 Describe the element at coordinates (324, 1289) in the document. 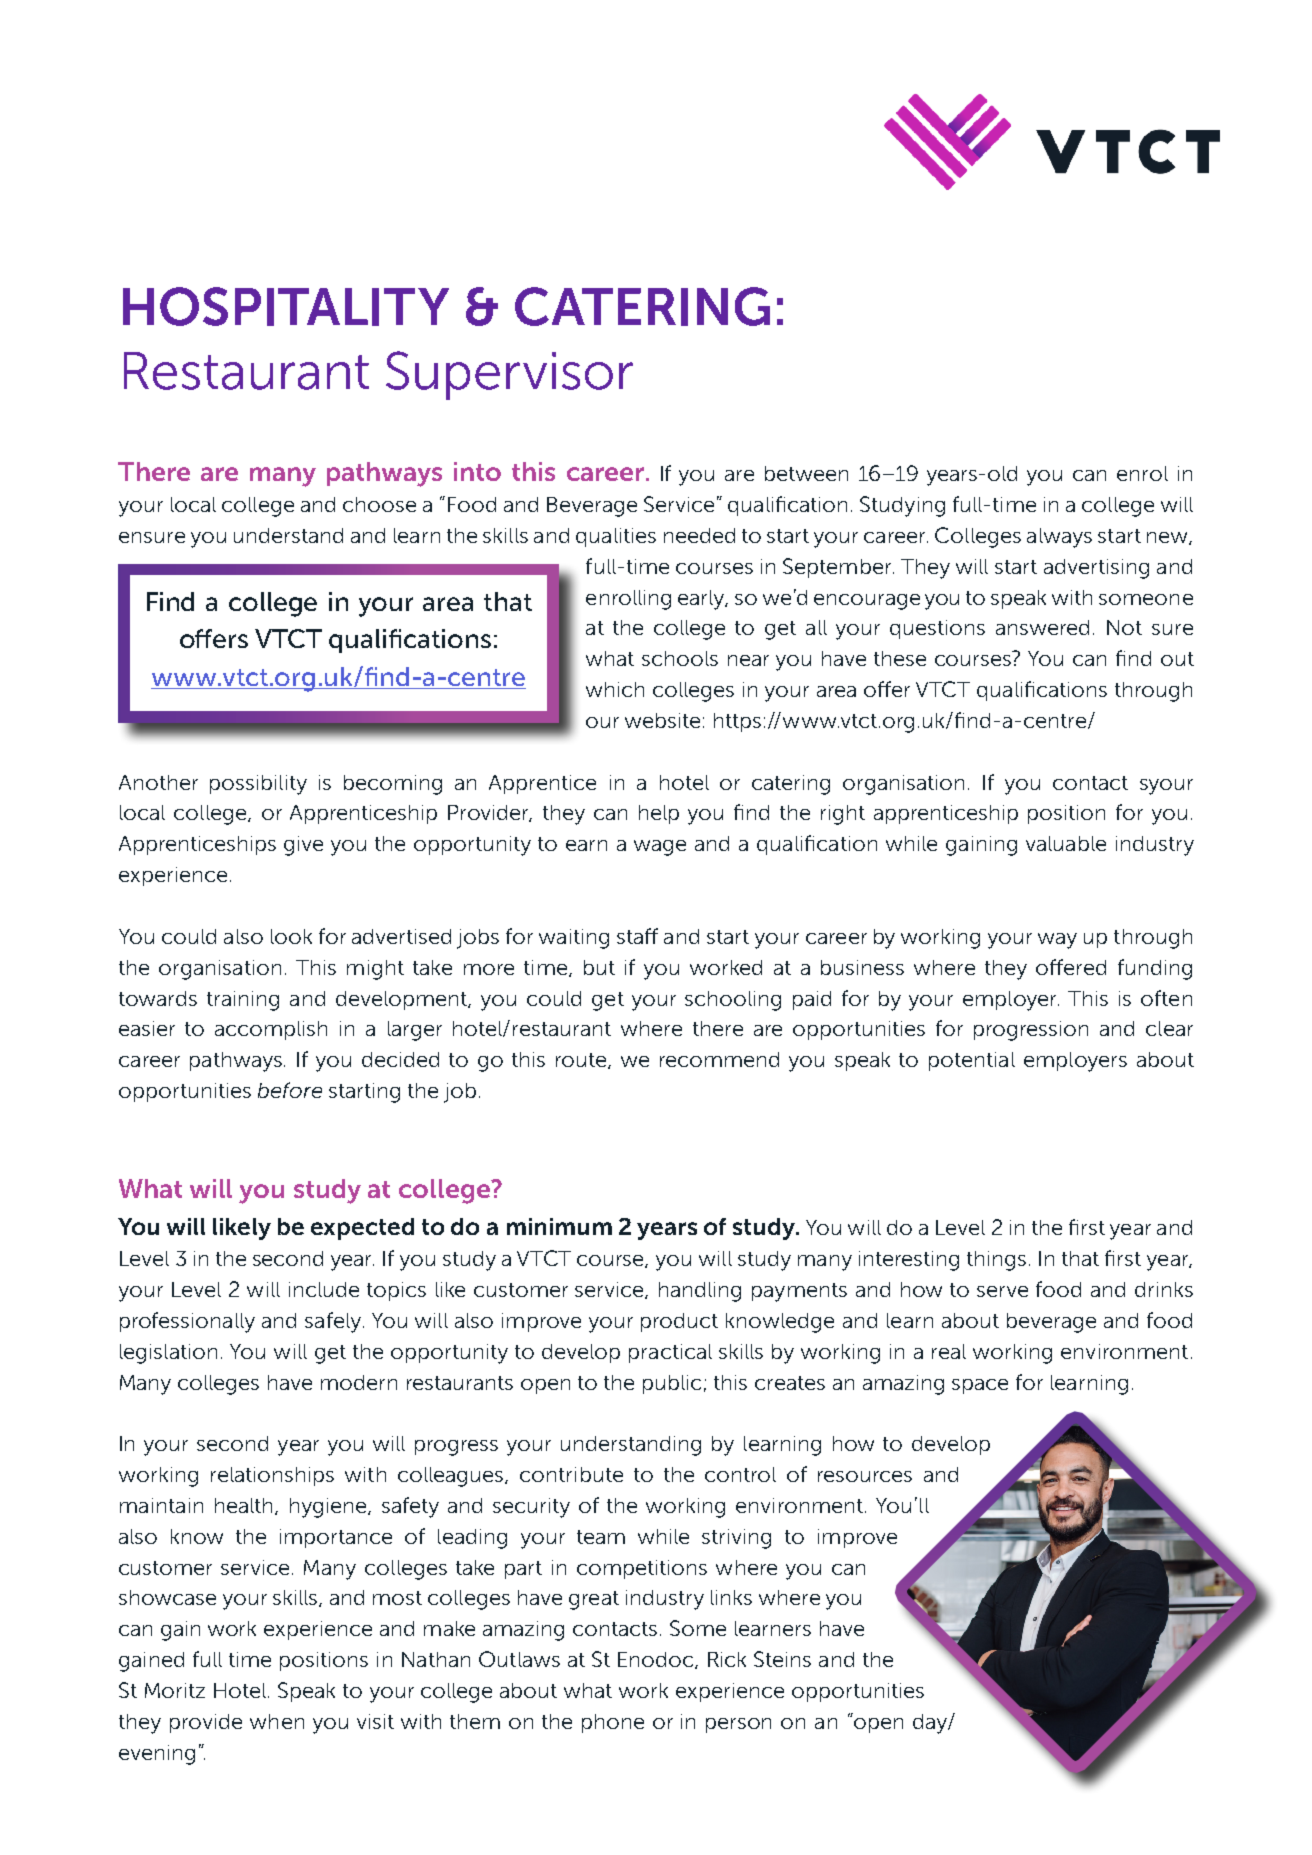

I see `include` at that location.
